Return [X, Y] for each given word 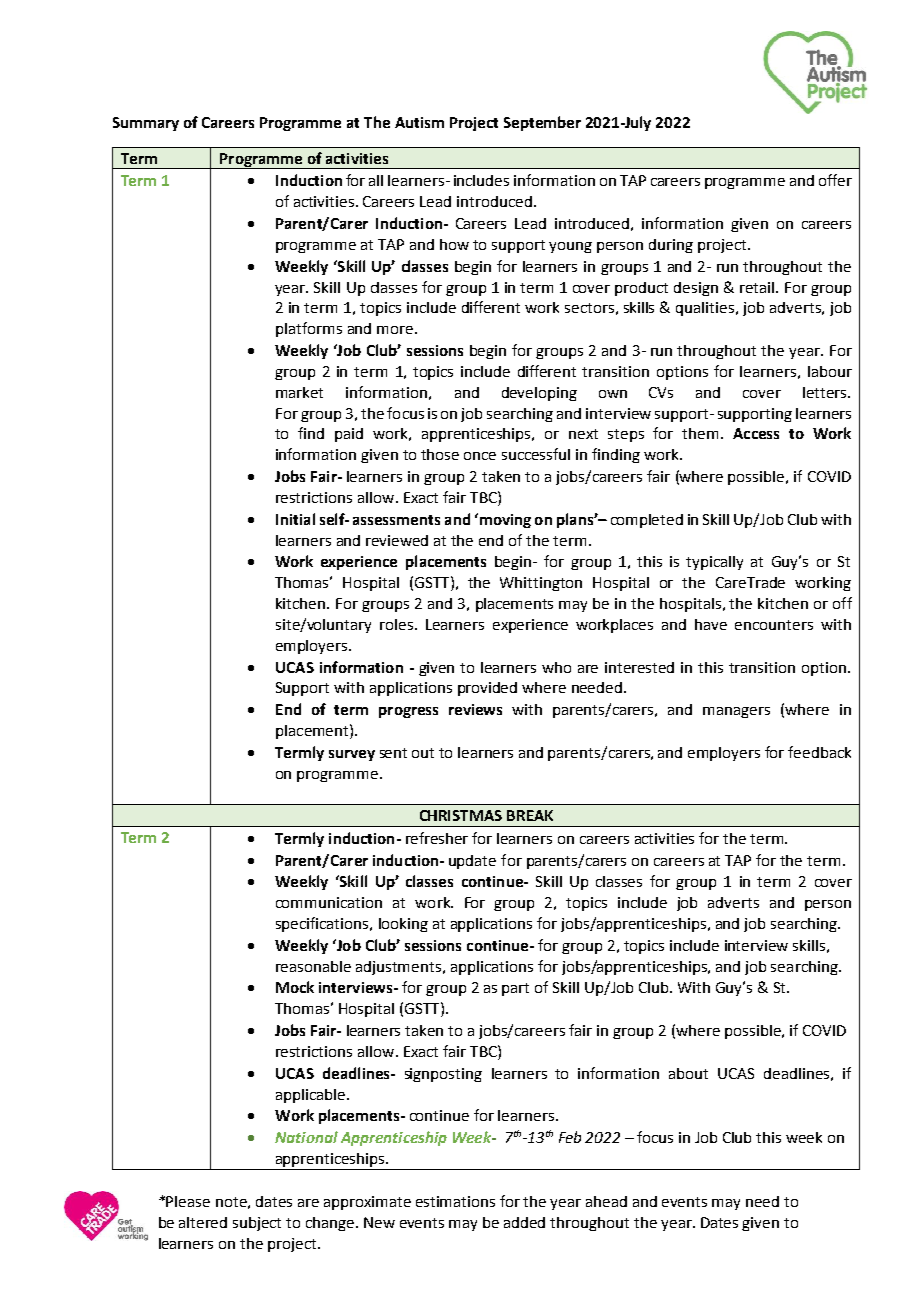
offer [835, 180]
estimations [455, 1201]
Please [188, 1201]
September [542, 123]
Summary [146, 124]
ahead [606, 1201]
